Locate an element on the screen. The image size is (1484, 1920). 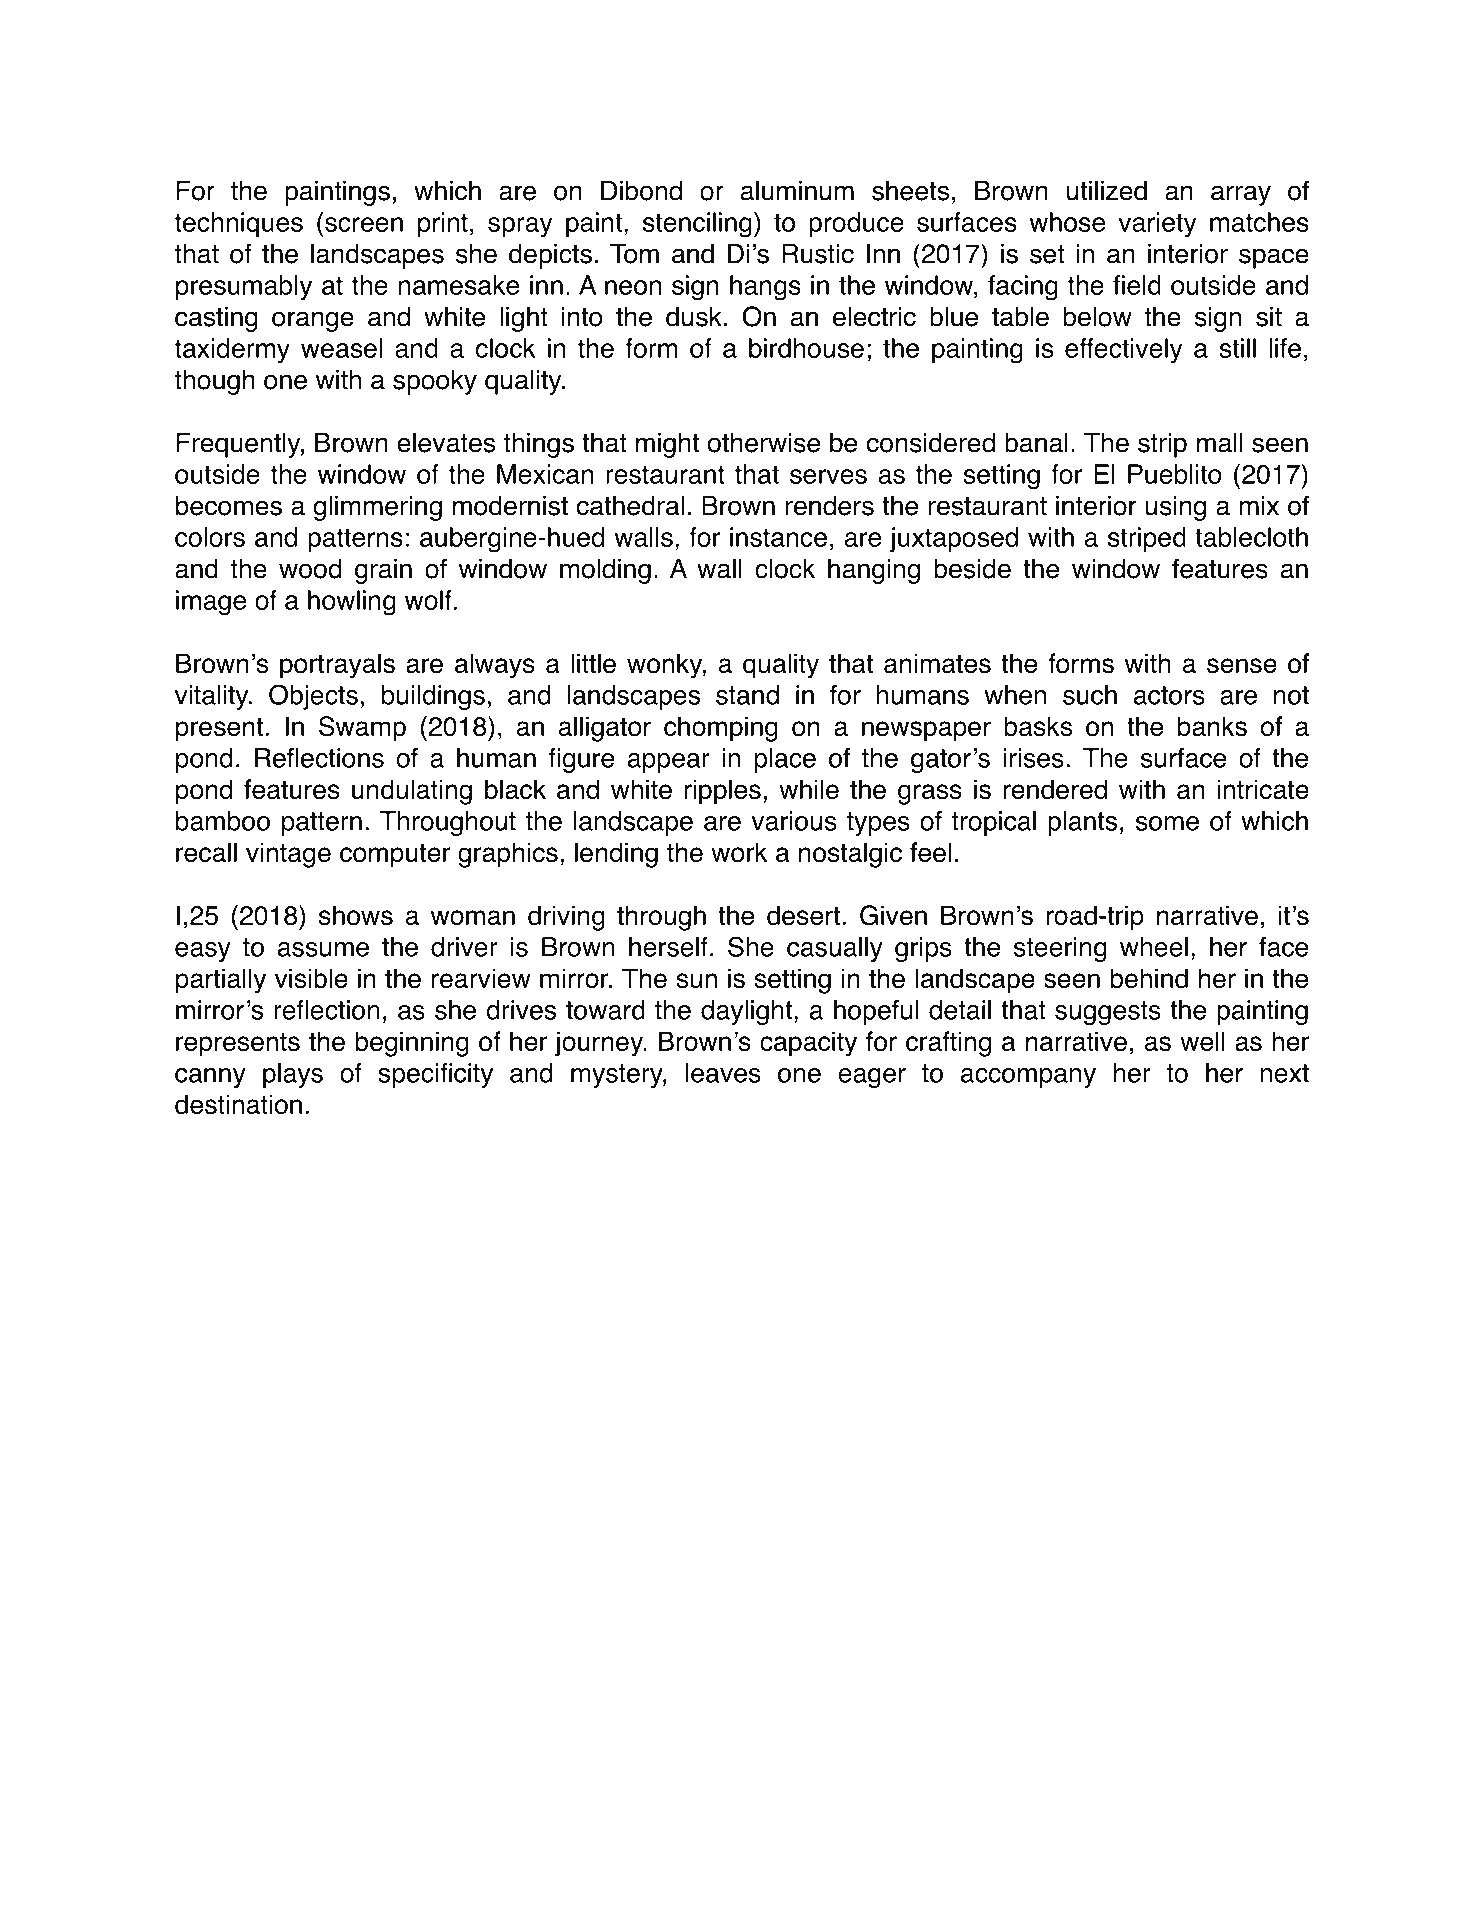
variety is located at coordinates (1157, 225).
